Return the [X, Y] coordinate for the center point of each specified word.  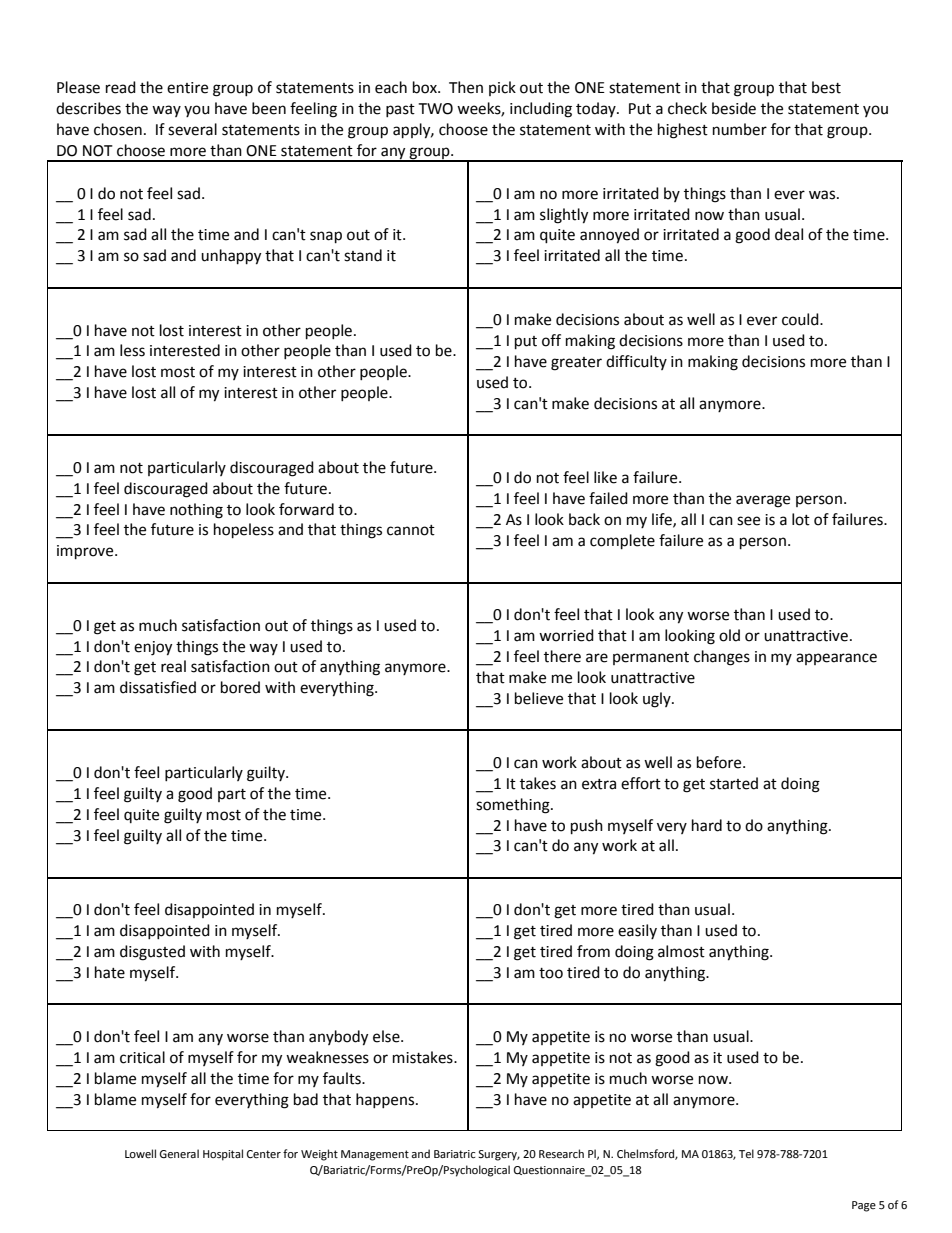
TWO [435, 109]
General [179, 1154]
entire [187, 88]
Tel [746, 1154]
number [740, 129]
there [562, 656]
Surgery [499, 1155]
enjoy [153, 648]
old [729, 635]
